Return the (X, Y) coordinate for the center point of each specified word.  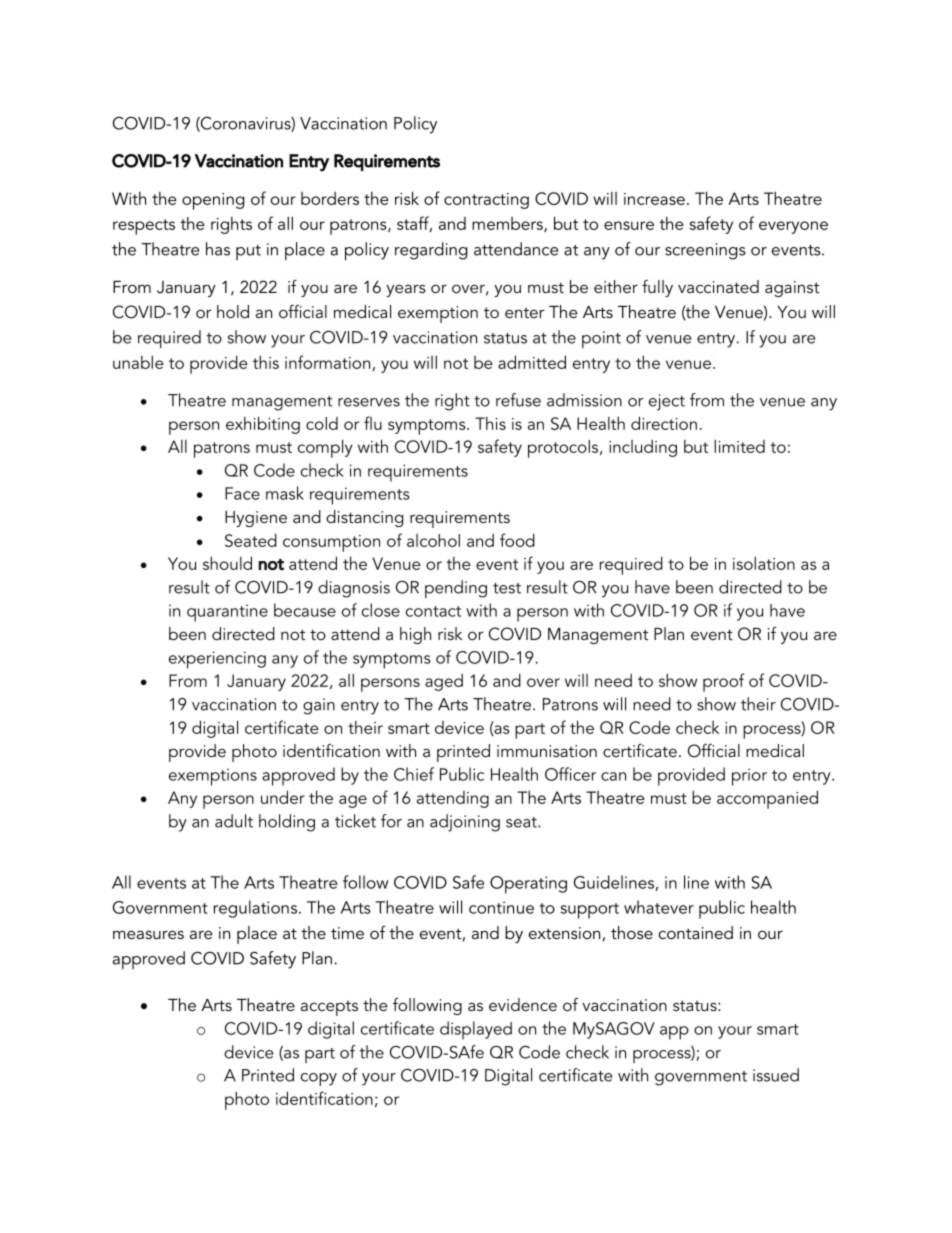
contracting (486, 201)
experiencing (217, 660)
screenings (705, 251)
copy (319, 1079)
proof (723, 682)
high (415, 635)
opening (213, 201)
